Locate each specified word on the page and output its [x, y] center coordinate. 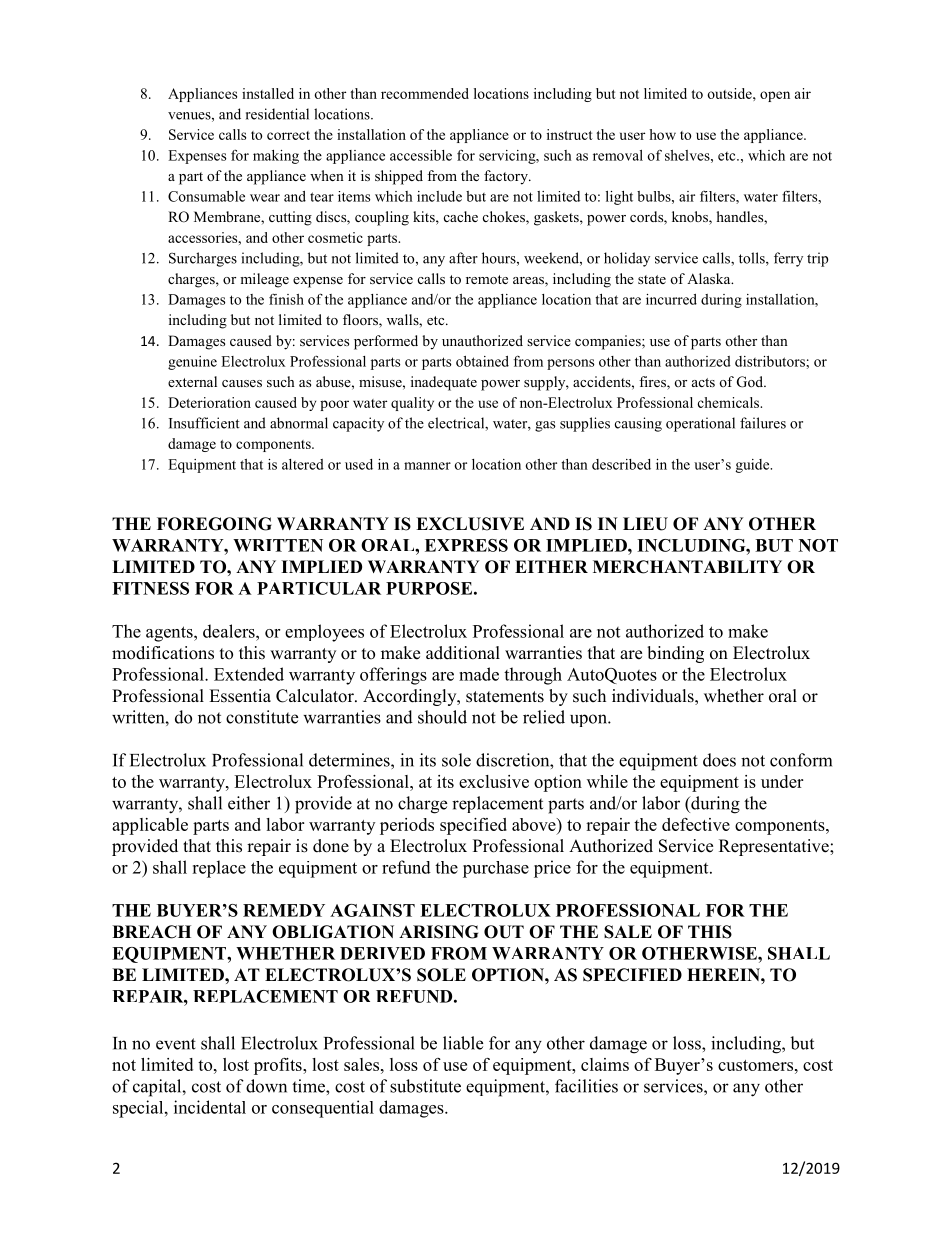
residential [277, 114]
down [266, 1086]
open [775, 96]
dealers [230, 631]
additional [463, 653]
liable [463, 1043]
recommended [425, 93]
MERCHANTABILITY [687, 567]
